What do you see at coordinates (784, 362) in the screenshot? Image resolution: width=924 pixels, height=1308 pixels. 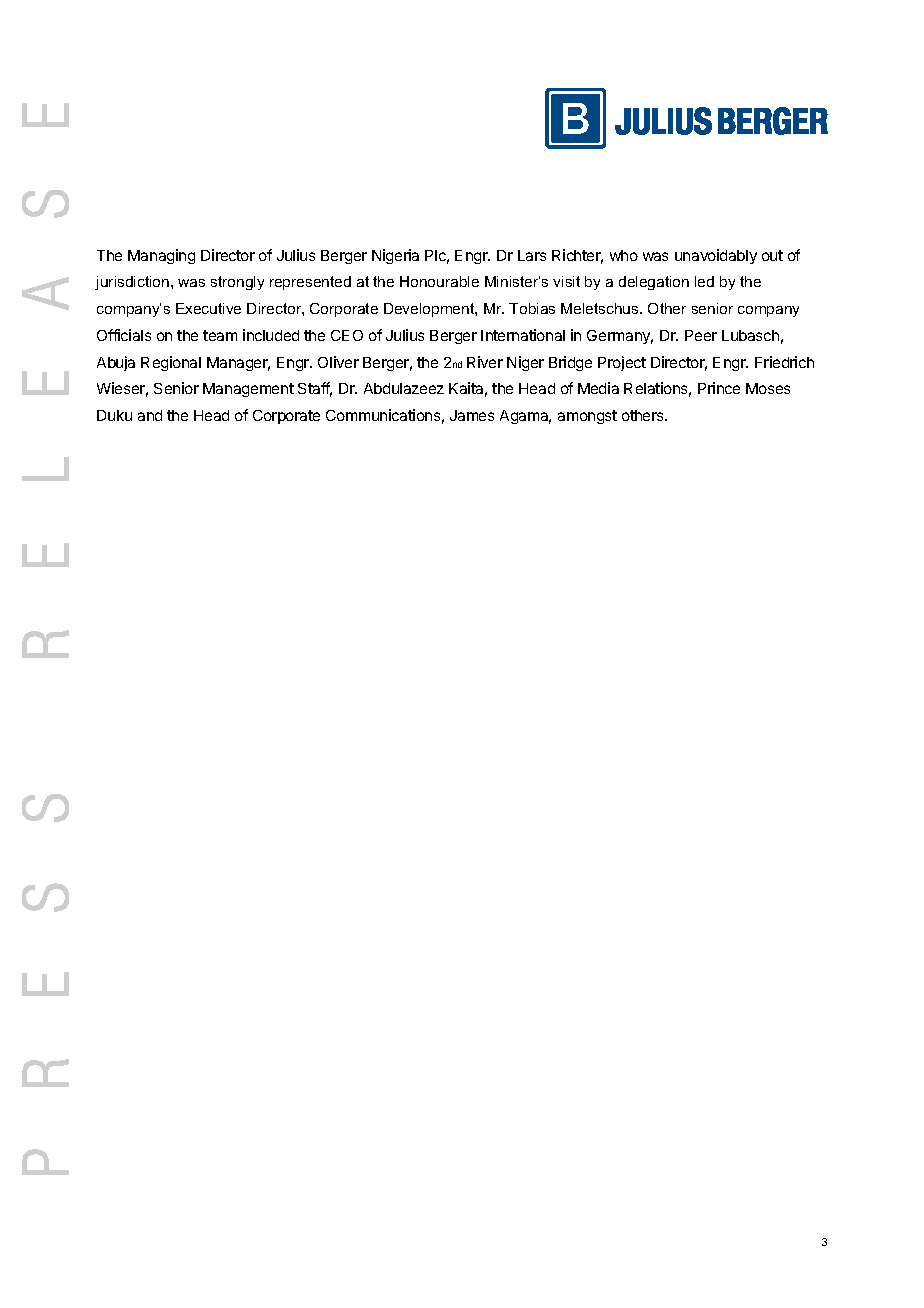 I see `Friedrich` at bounding box center [784, 362].
